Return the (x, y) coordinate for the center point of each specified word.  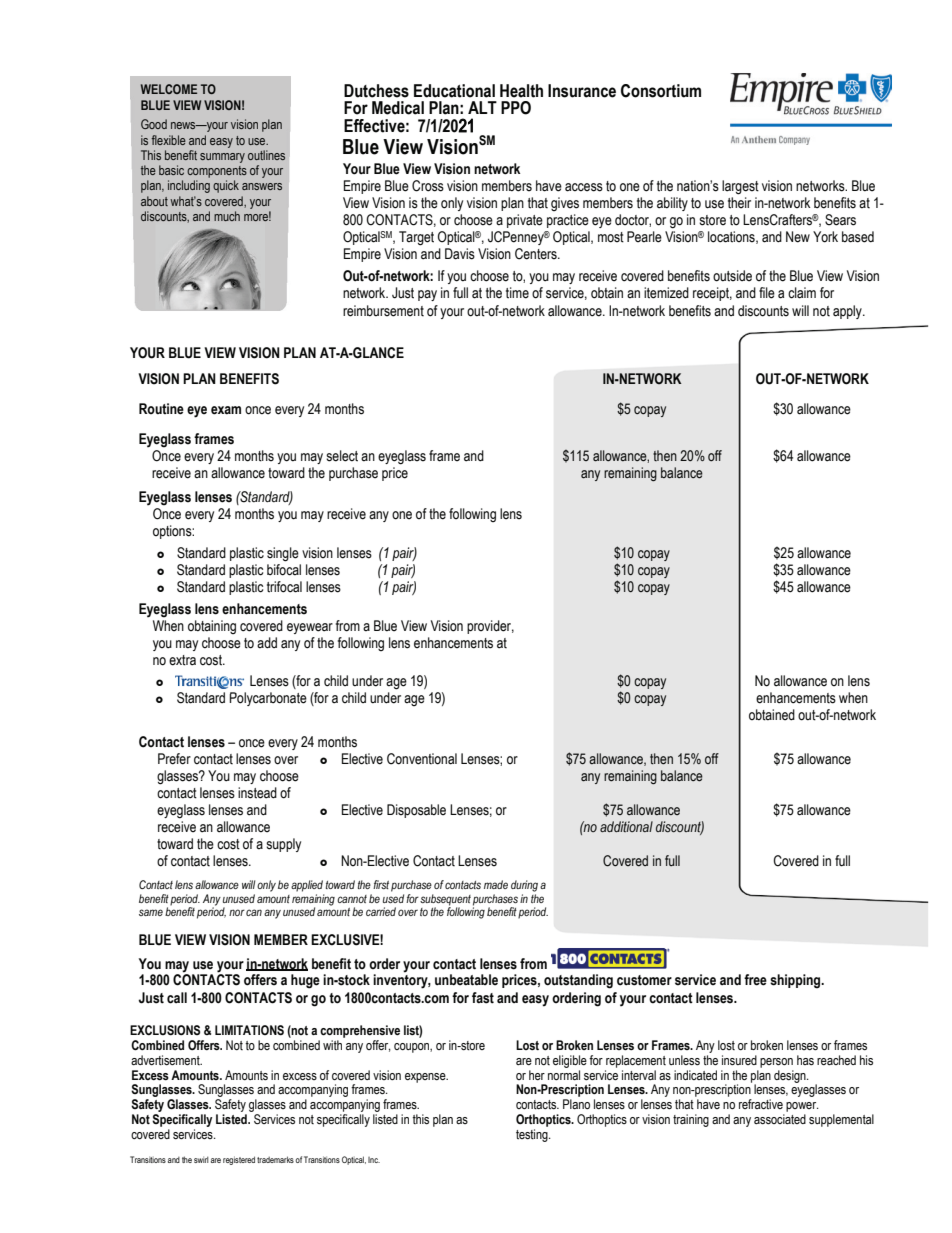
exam (226, 410)
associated (780, 1119)
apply (848, 312)
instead (257, 793)
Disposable (416, 811)
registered (239, 1160)
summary (222, 158)
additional (626, 826)
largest (740, 187)
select (342, 456)
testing (533, 1135)
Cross (428, 186)
